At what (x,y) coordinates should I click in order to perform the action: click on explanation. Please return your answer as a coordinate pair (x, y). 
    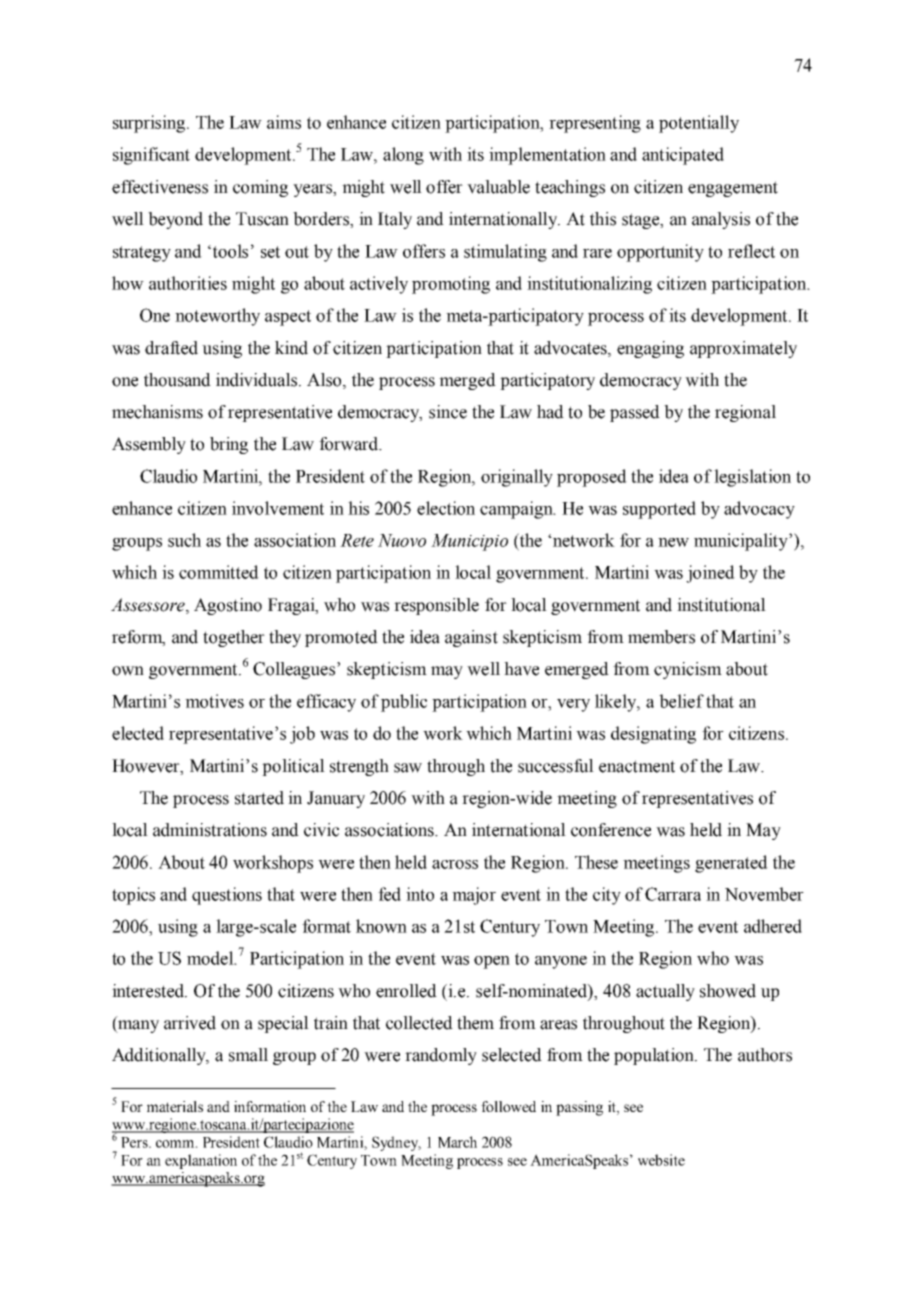
    Looking at the image, I should click on (201, 1161).
